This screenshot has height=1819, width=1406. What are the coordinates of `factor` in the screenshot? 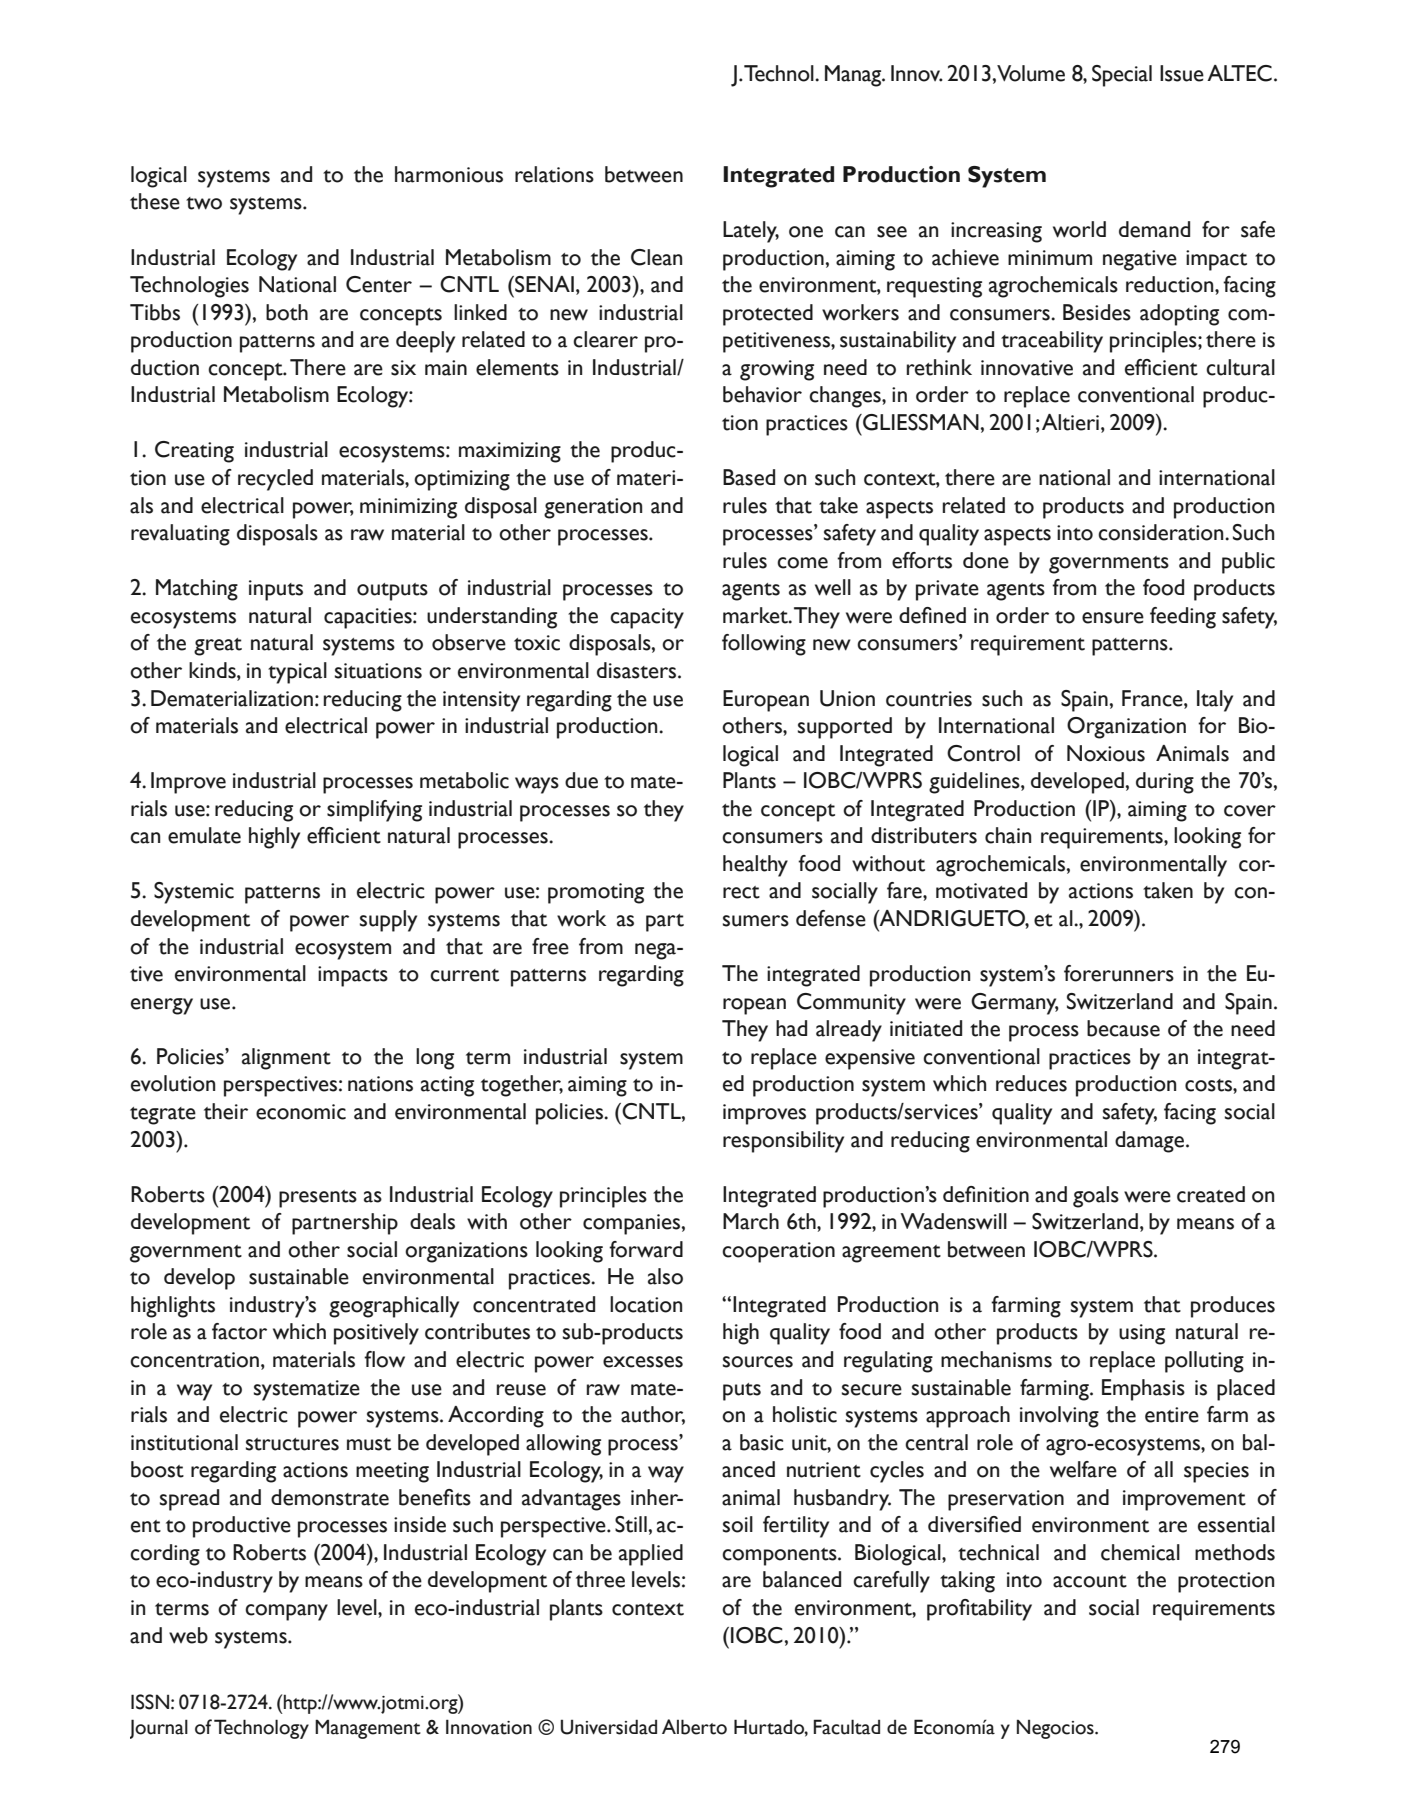 It's located at (239, 1331).
